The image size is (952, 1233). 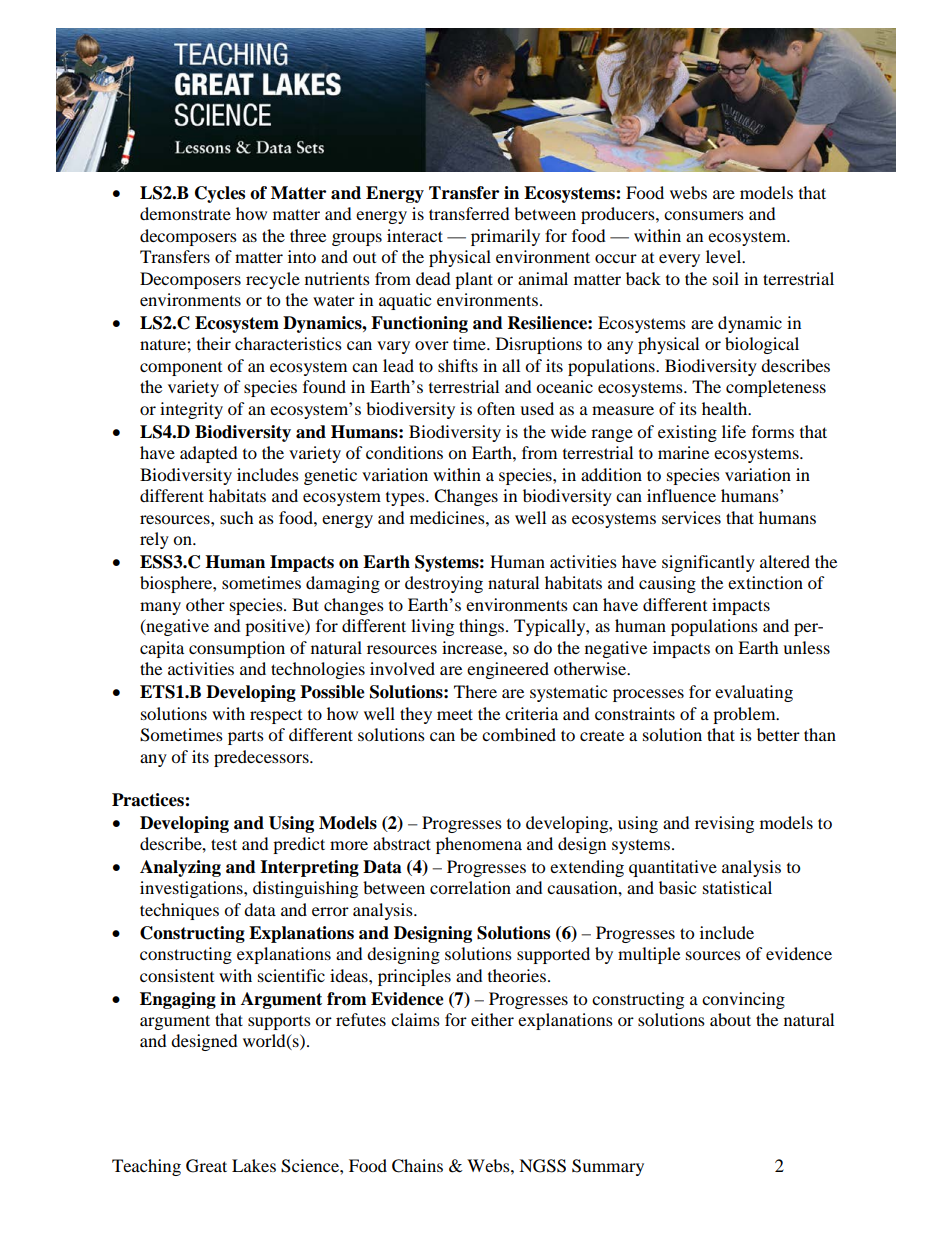 What do you see at coordinates (276, 717) in the image?
I see `respect` at bounding box center [276, 717].
